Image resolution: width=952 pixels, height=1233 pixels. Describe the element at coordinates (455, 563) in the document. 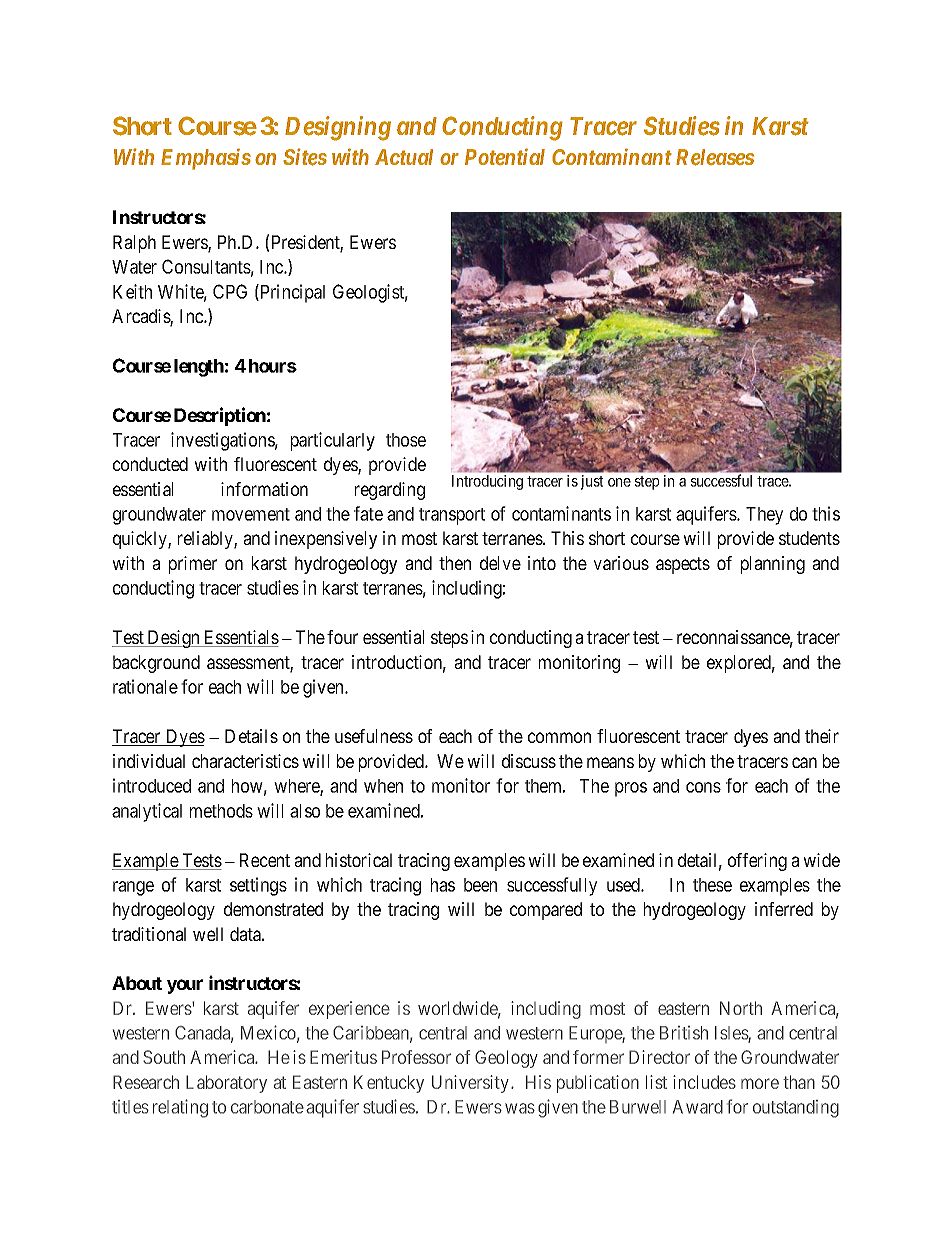

I see `then` at that location.
